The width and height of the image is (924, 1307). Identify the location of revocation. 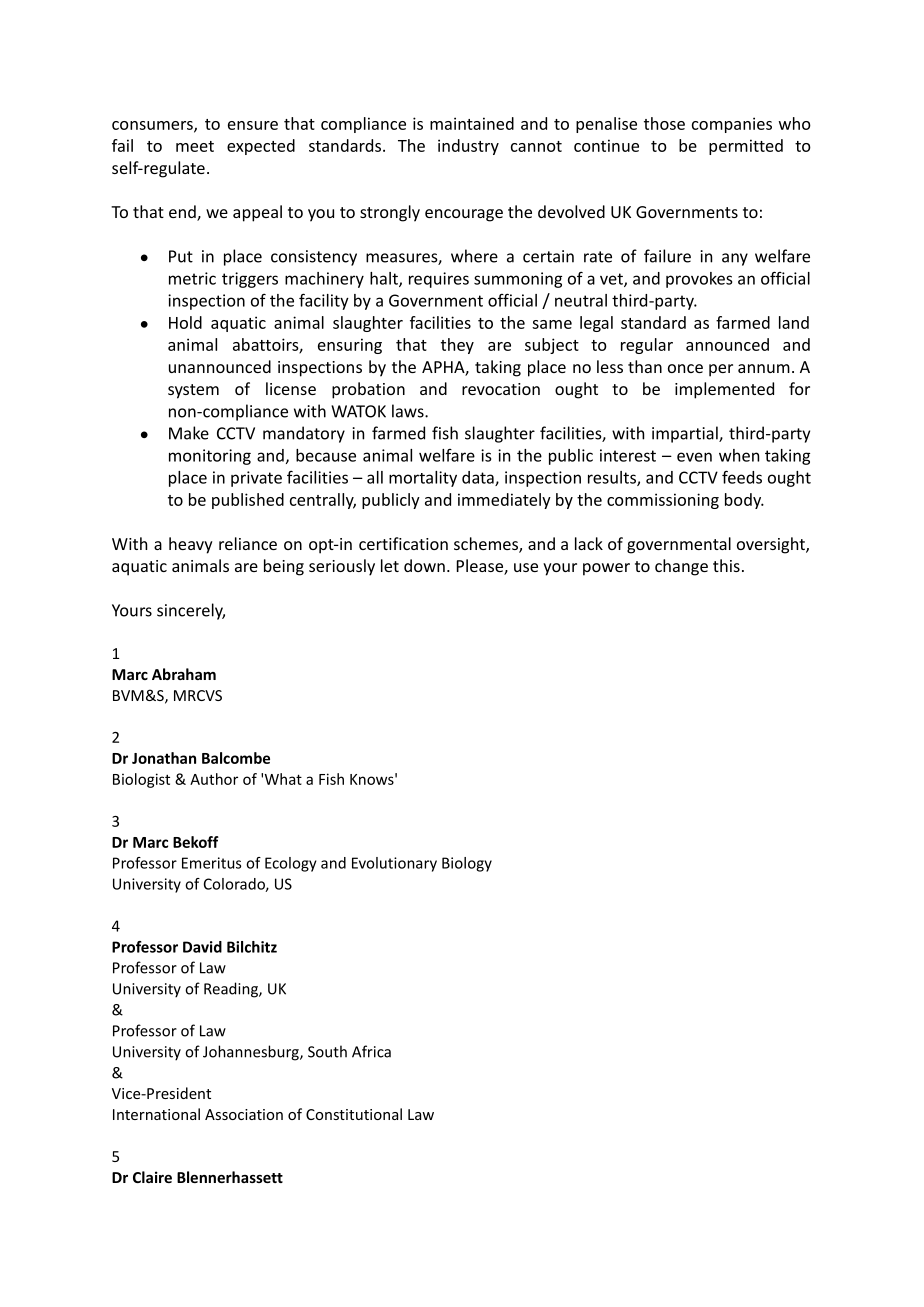
(501, 389).
